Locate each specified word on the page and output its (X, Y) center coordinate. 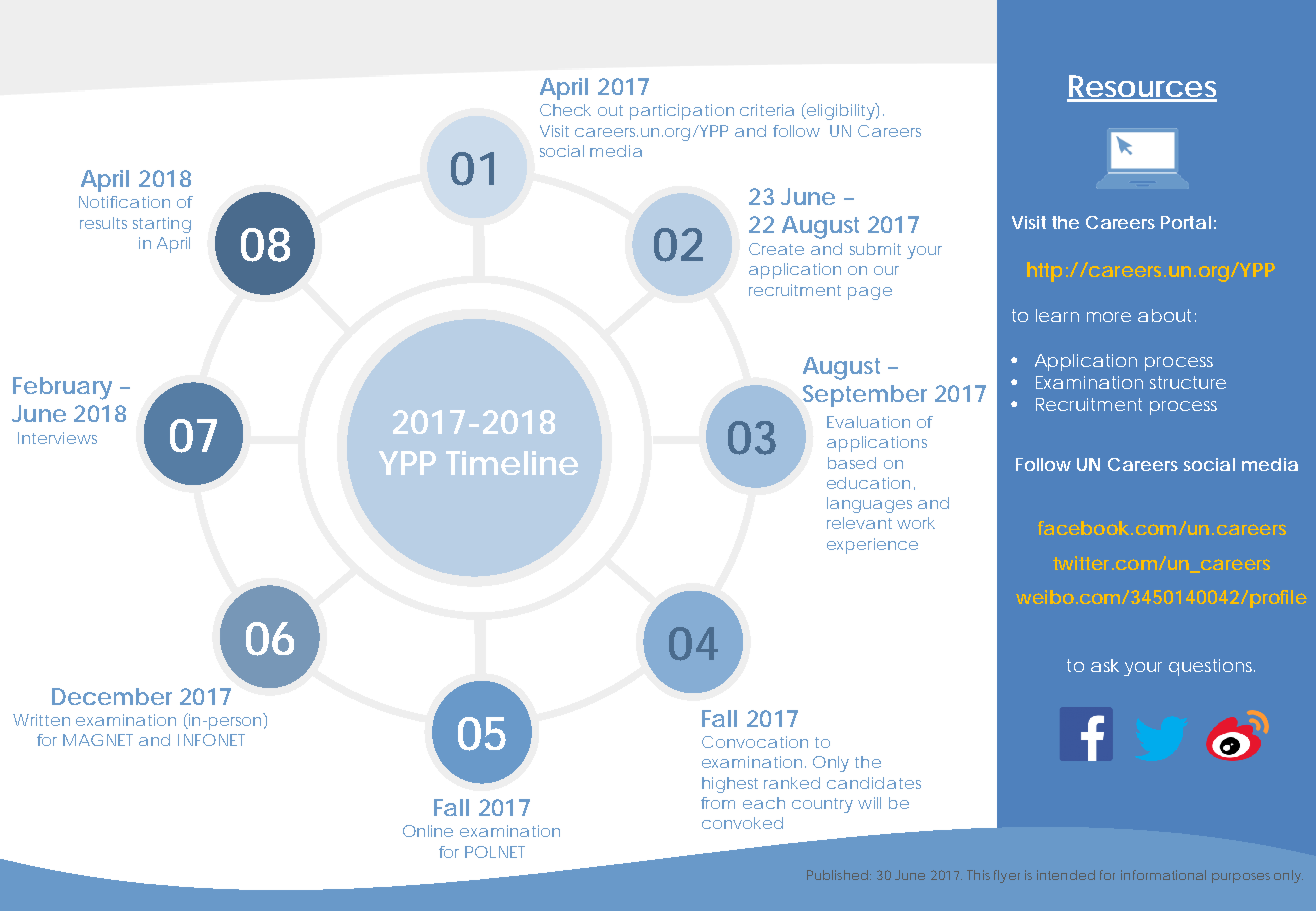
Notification (124, 202)
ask (1105, 665)
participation (682, 112)
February (62, 388)
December (112, 696)
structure (1188, 382)
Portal (1186, 222)
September (865, 396)
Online (428, 831)
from (718, 803)
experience (872, 546)
